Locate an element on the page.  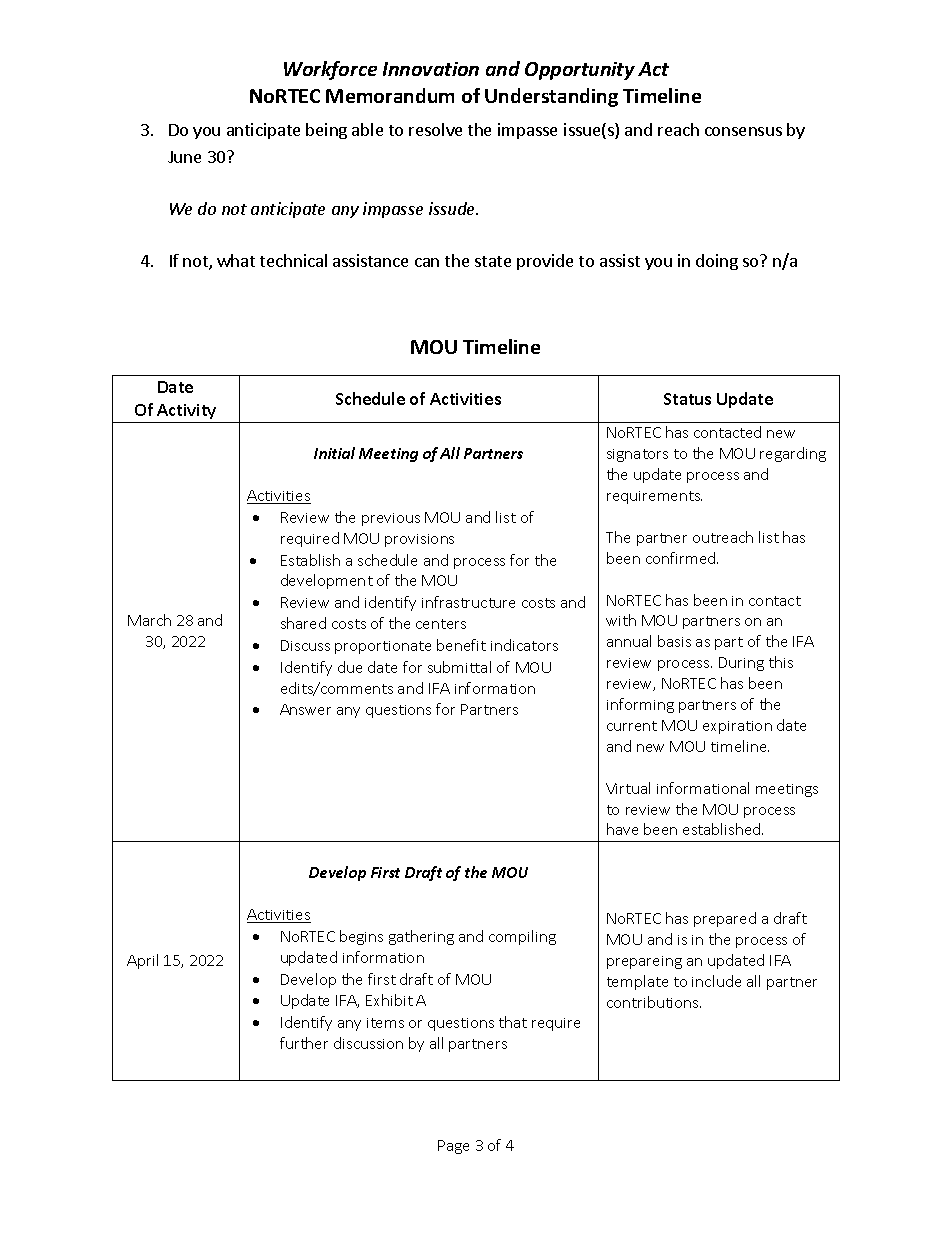
Activity is located at coordinates (186, 411).
